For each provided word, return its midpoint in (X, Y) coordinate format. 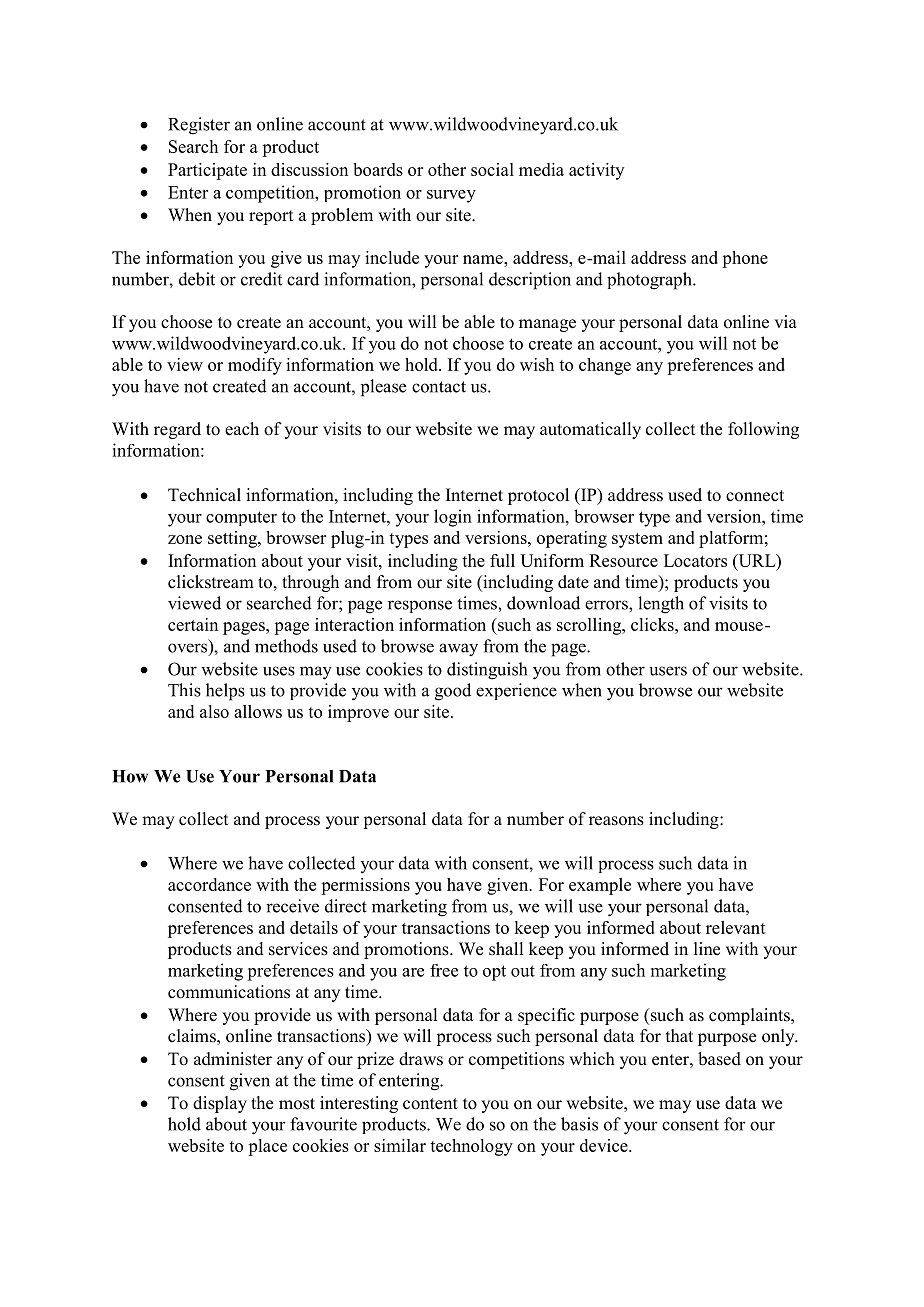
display (220, 1104)
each (242, 429)
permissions (365, 886)
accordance (209, 884)
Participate (207, 171)
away (458, 650)
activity (596, 171)
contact (439, 387)
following (763, 430)
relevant (736, 927)
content (430, 1104)
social (492, 169)
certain (193, 624)
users (668, 671)
